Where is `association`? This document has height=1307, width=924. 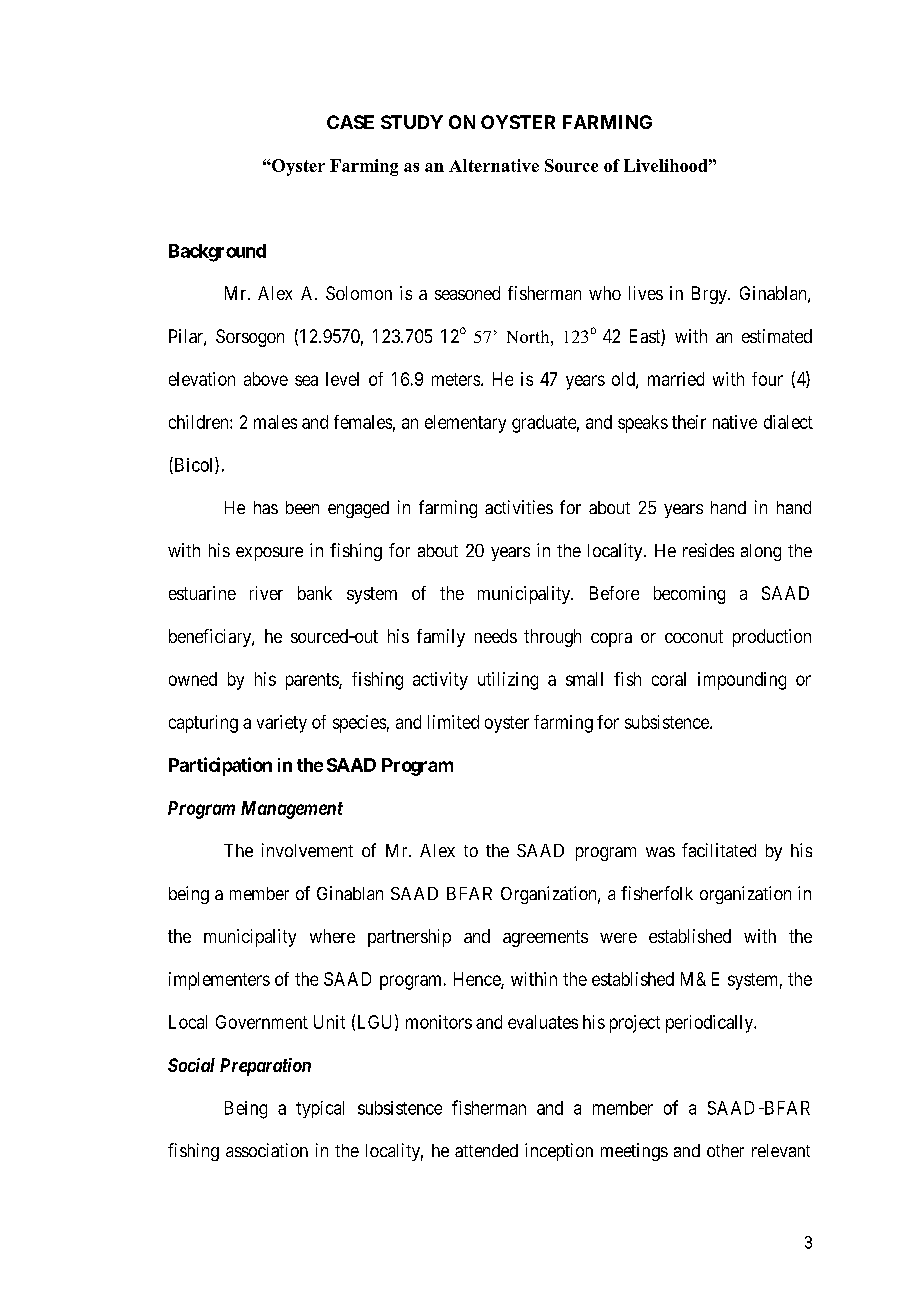
association is located at coordinates (267, 1150).
